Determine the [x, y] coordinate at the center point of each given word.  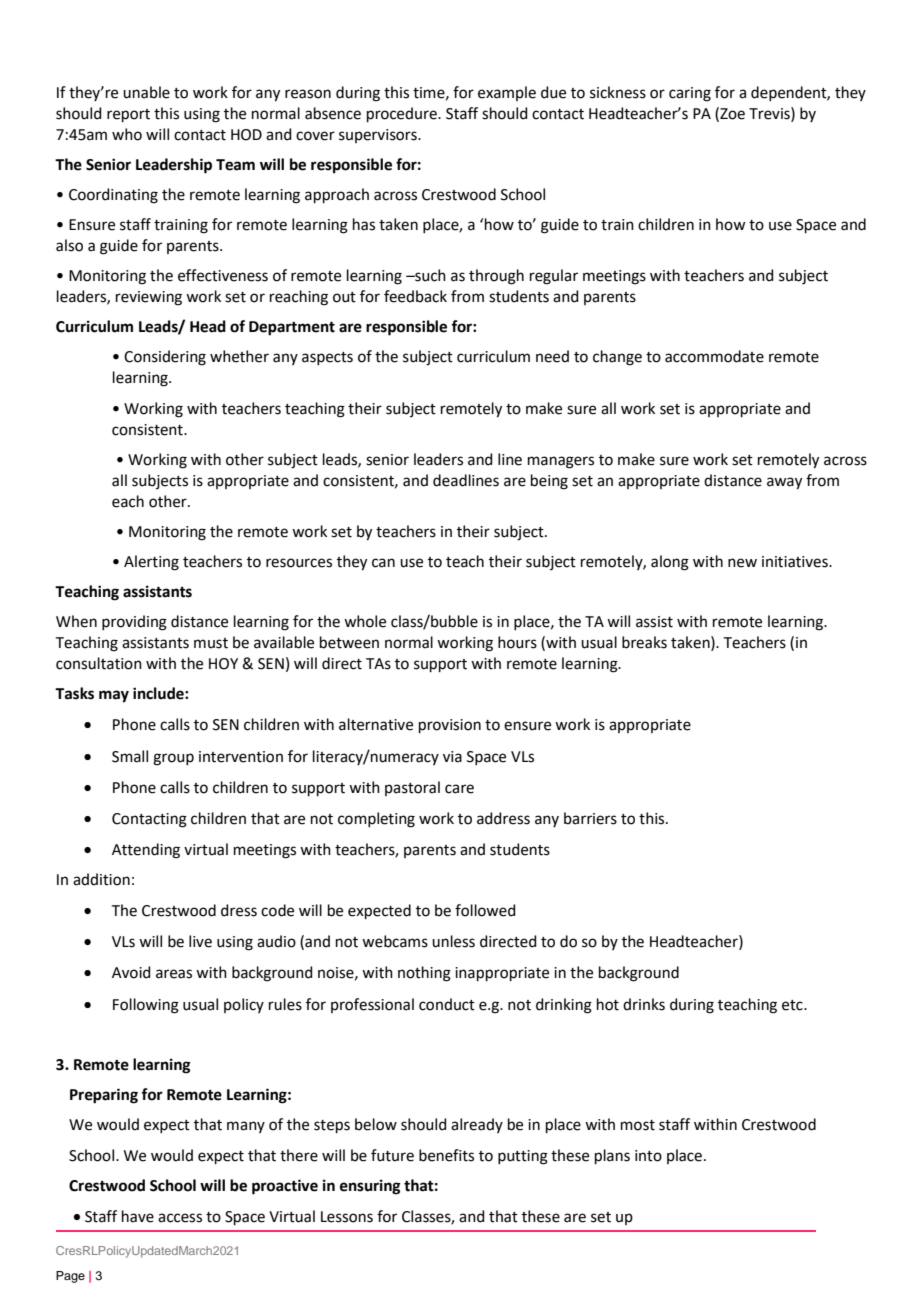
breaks [644, 642]
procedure [403, 114]
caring [690, 94]
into [648, 1156]
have [138, 1216]
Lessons [347, 1217]
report [128, 115]
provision [450, 726]
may [114, 696]
